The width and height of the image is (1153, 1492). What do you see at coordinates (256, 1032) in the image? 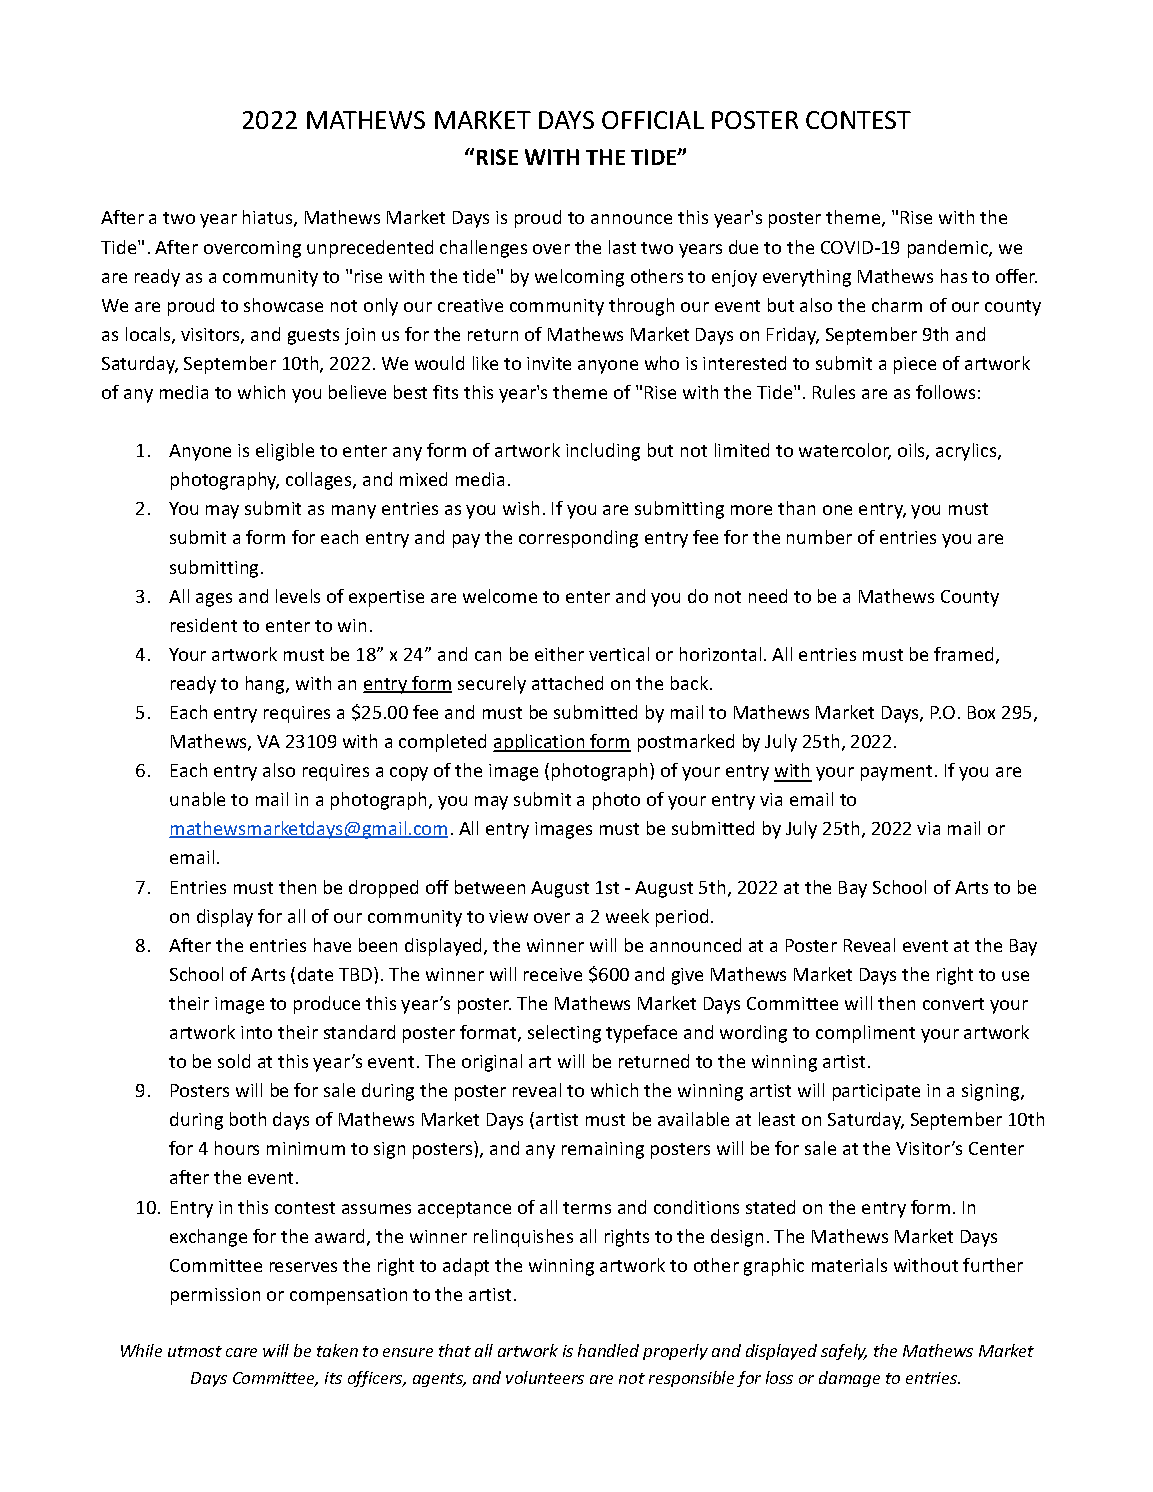
I see `into` at bounding box center [256, 1032].
